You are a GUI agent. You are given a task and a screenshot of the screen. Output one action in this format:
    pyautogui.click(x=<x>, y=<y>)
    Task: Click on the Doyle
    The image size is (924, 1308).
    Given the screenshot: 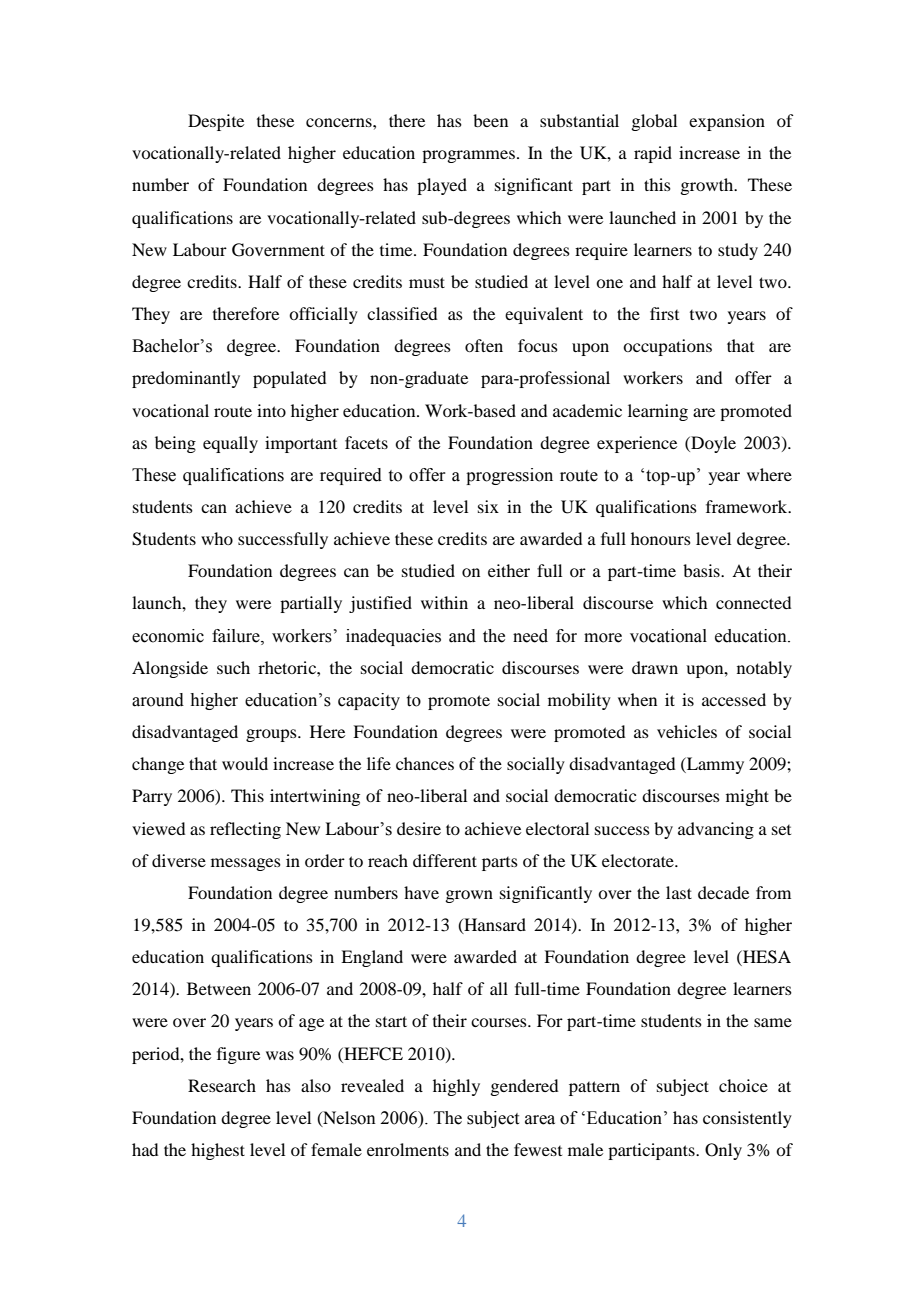 What is the action you would take?
    pyautogui.click(x=712, y=444)
